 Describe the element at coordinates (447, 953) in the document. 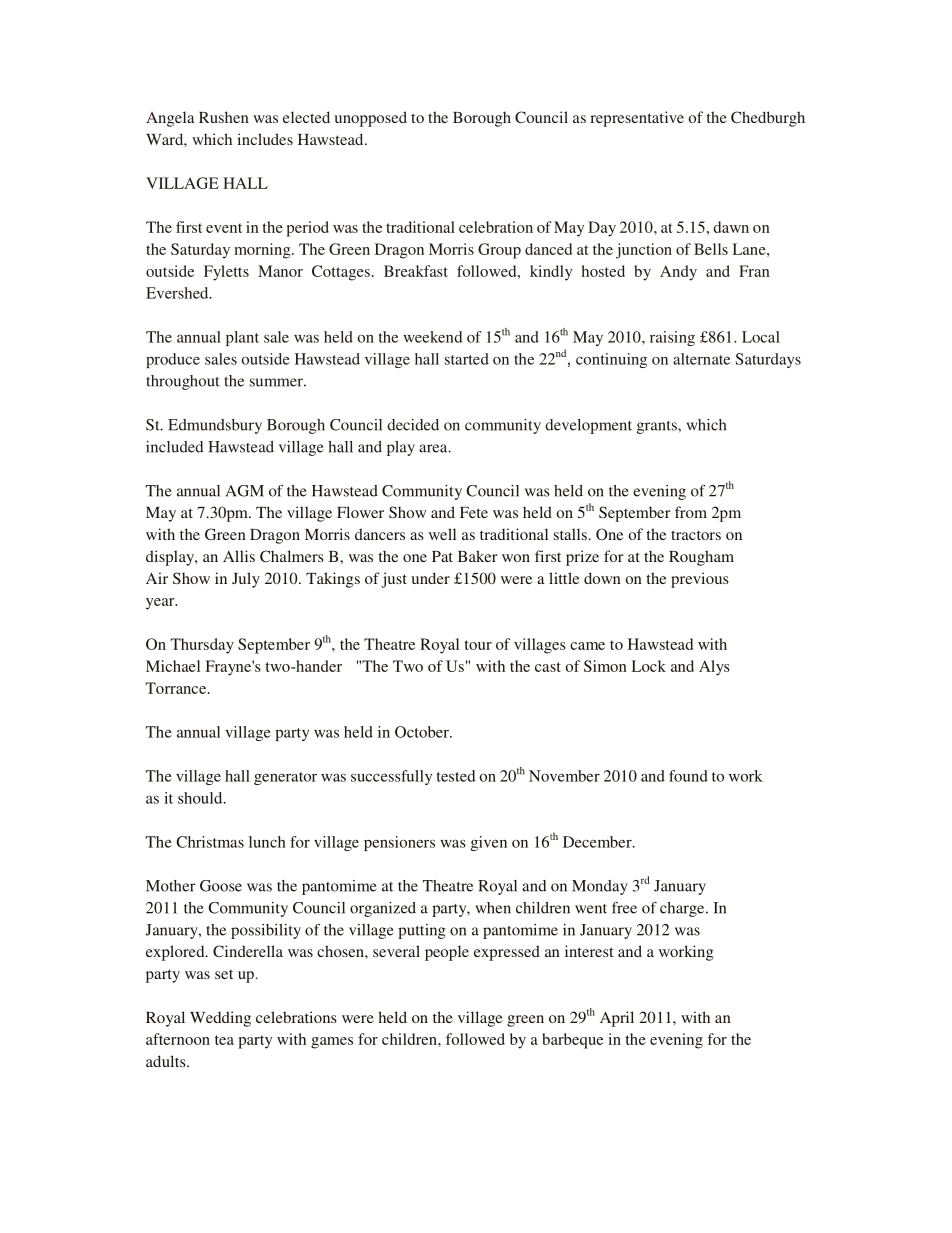

I see `people` at that location.
